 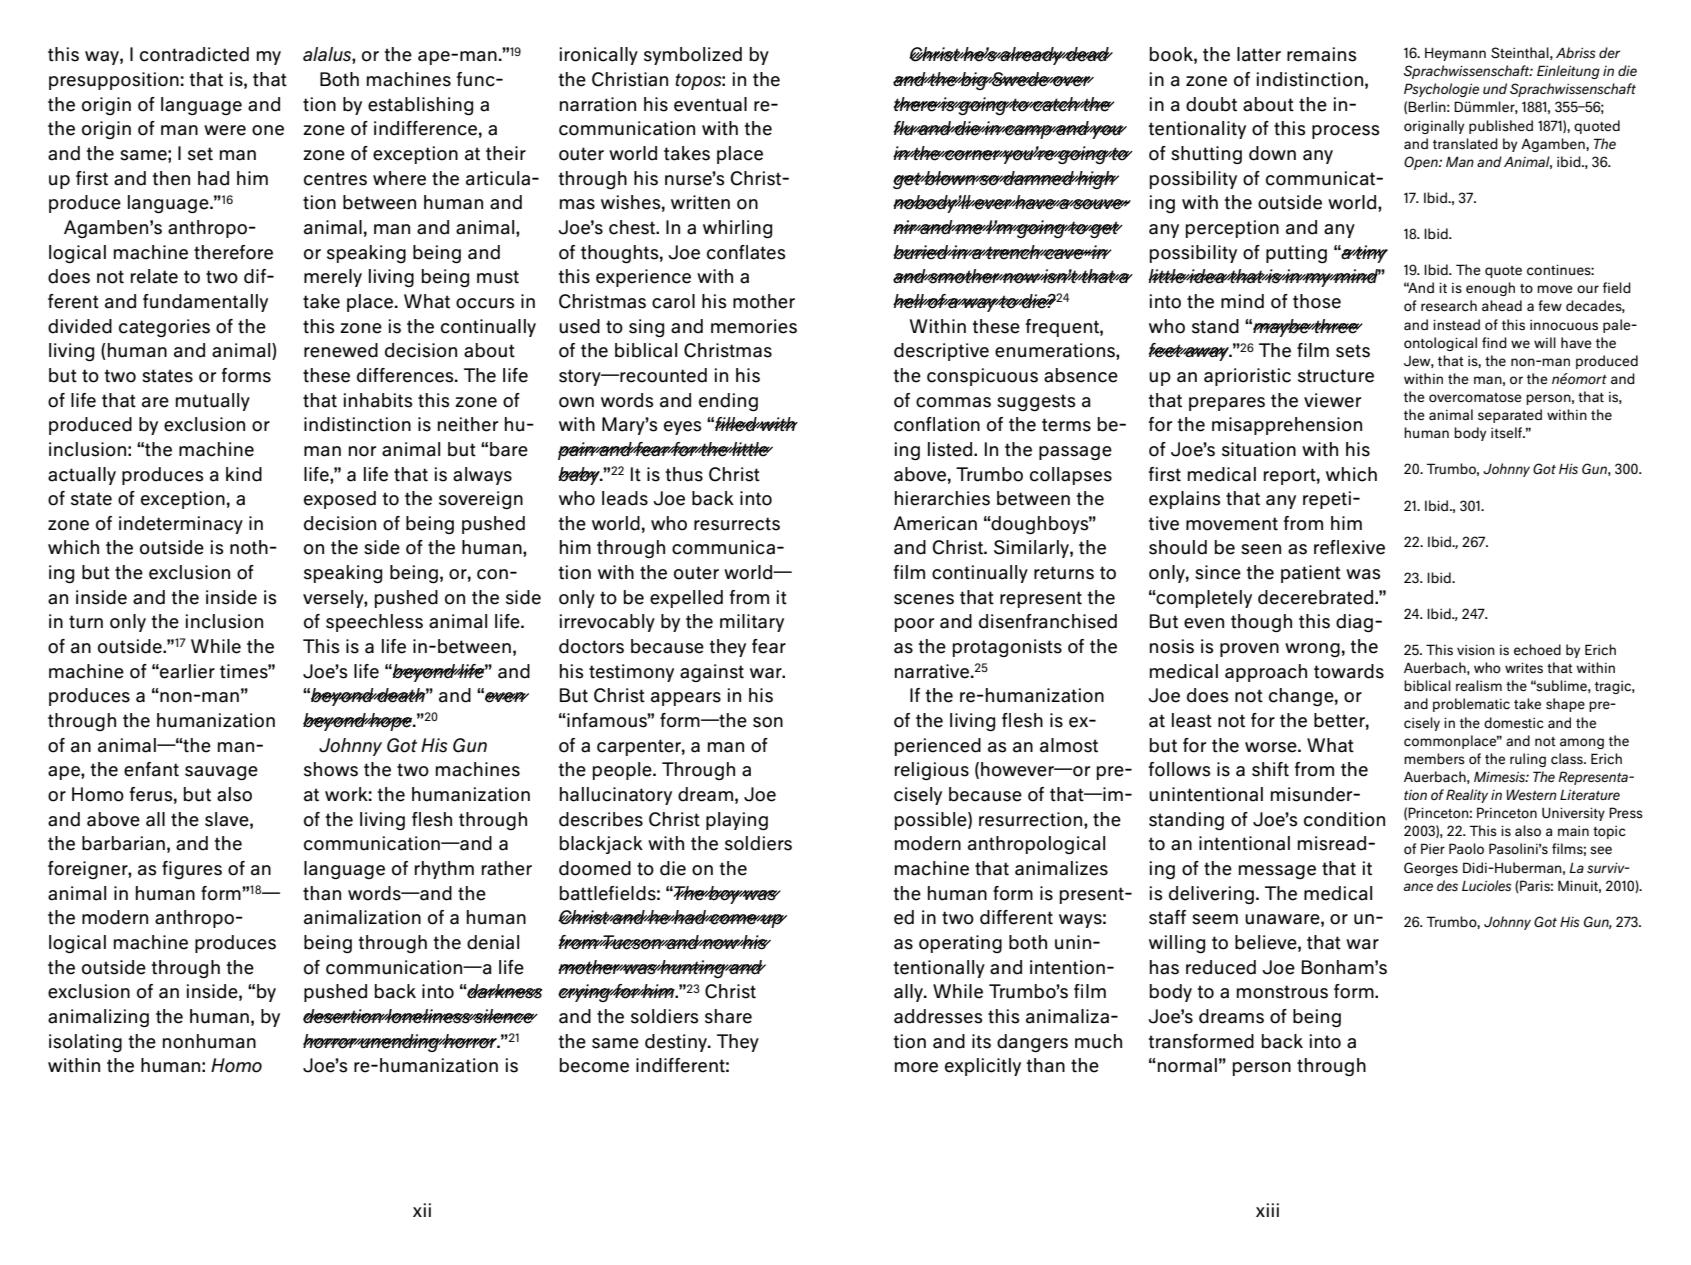 What do you see at coordinates (244, 474) in the screenshot?
I see `kind` at bounding box center [244, 474].
